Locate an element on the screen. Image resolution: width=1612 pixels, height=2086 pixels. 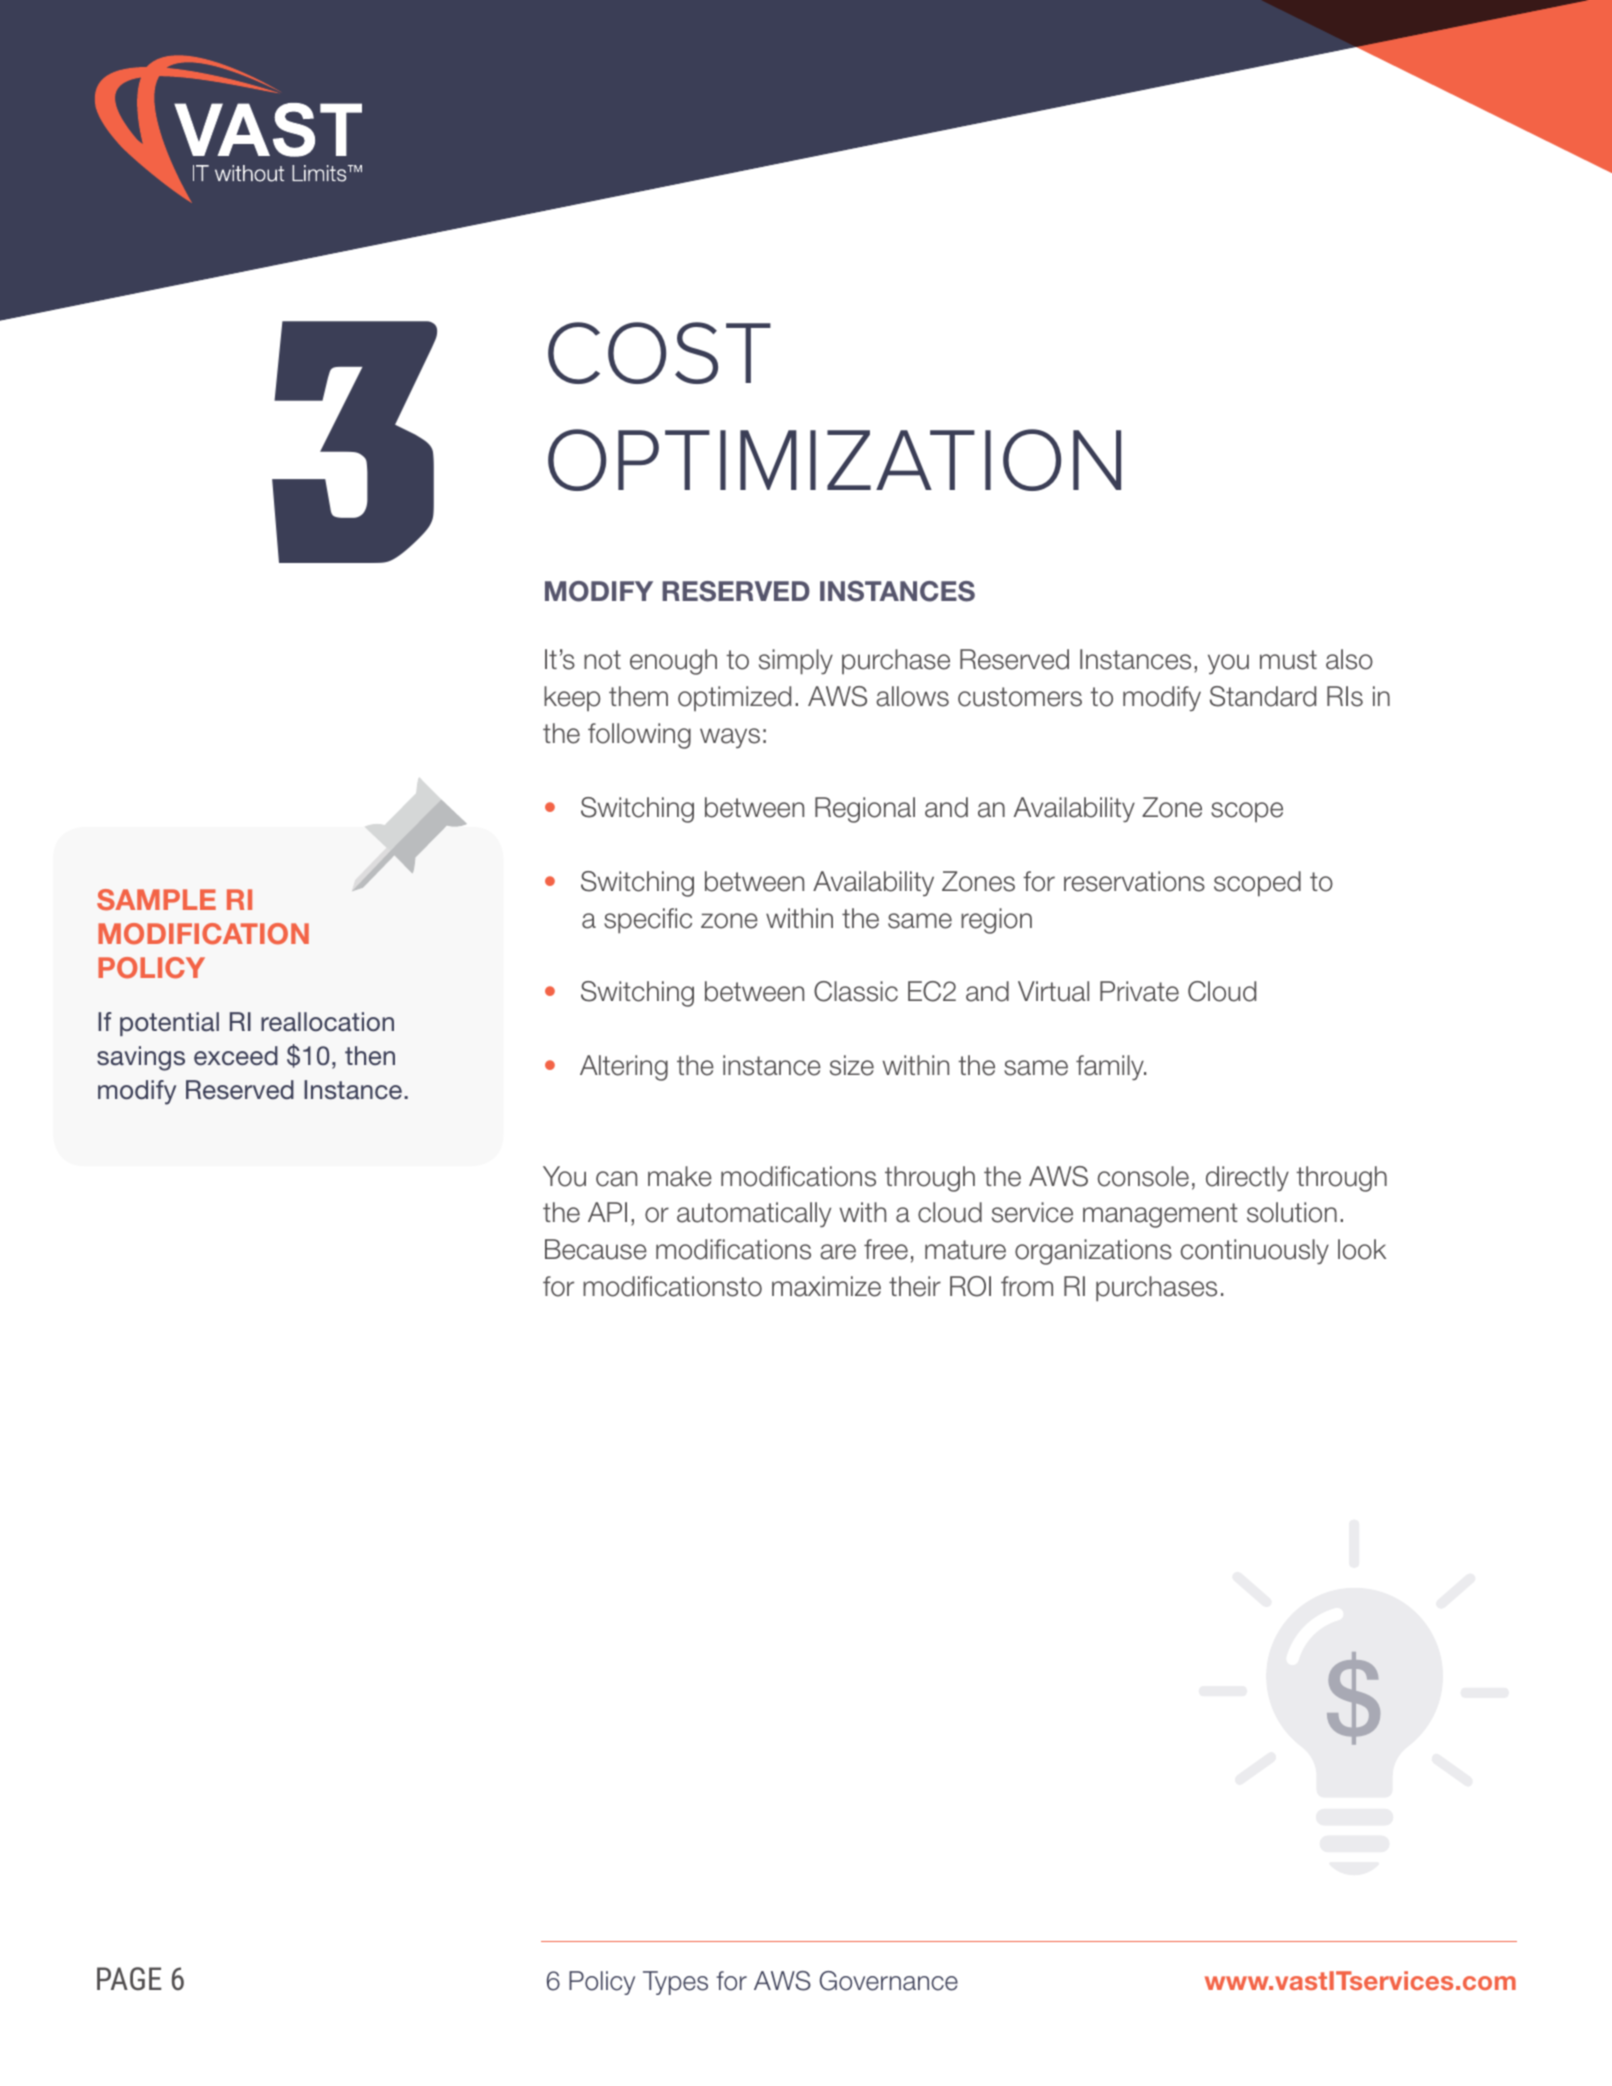
Types is located at coordinates (675, 1983).
